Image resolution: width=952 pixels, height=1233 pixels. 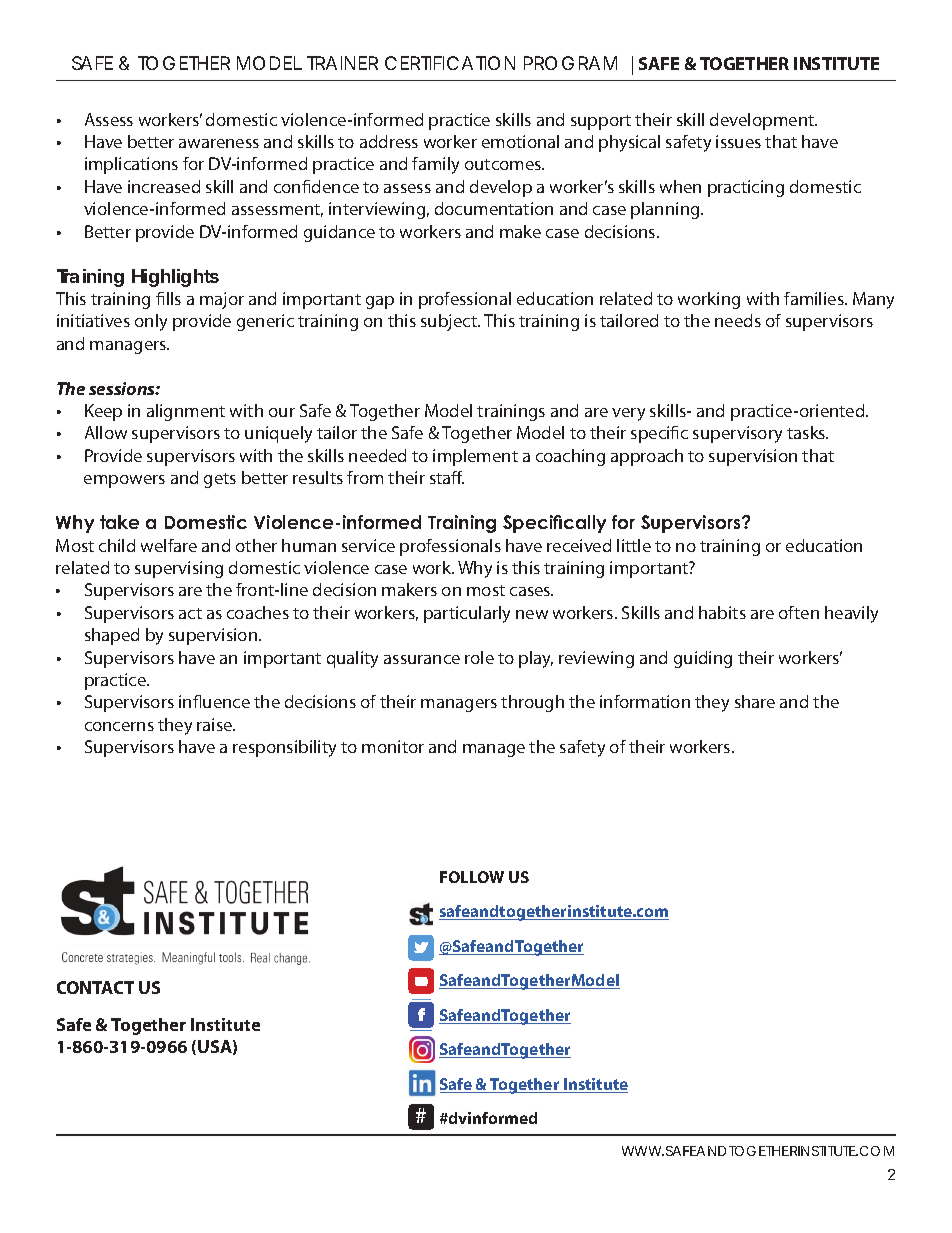 I want to click on subject, so click(x=450, y=322).
